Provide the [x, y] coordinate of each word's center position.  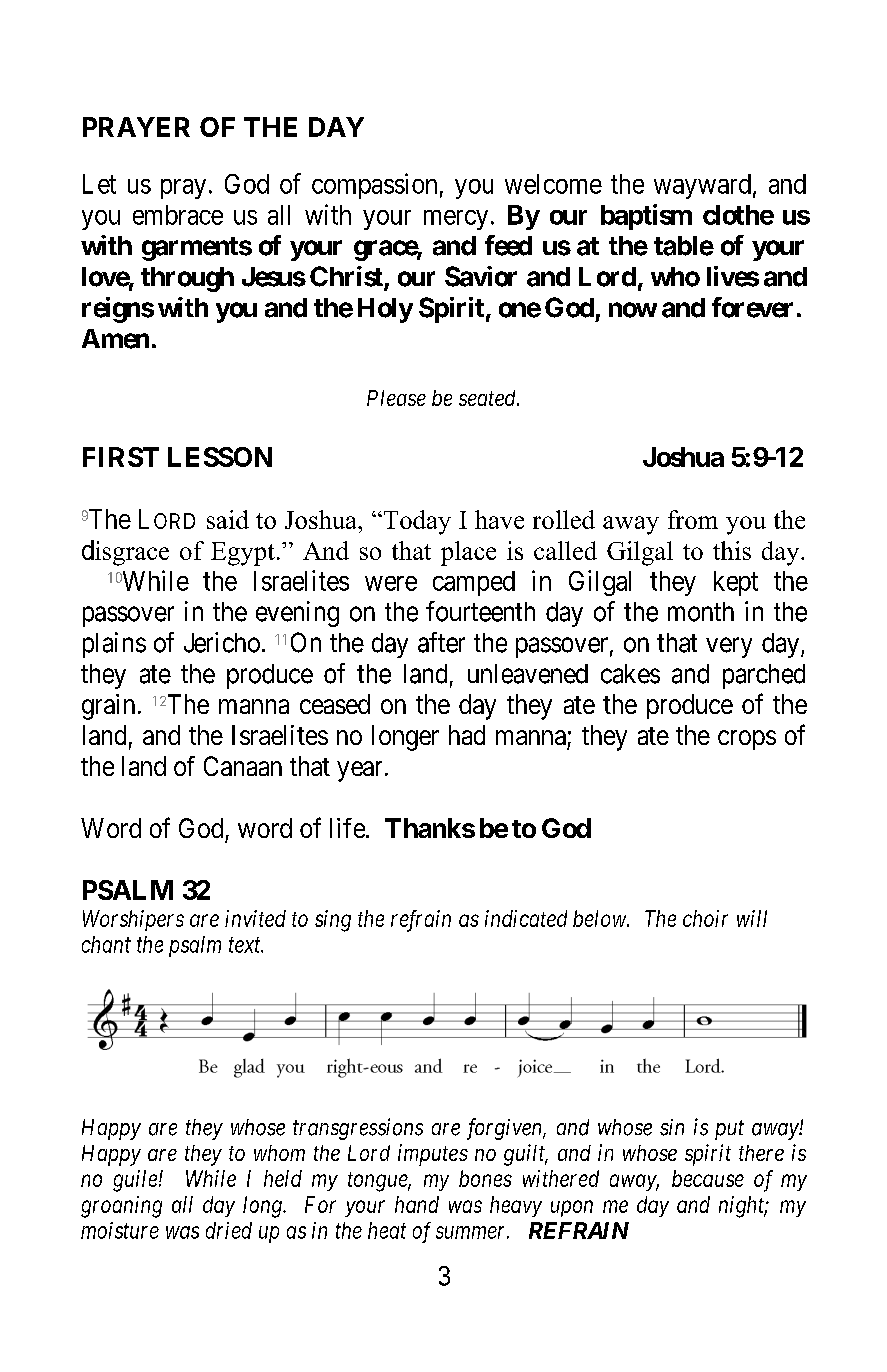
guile [135, 1181]
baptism [646, 217]
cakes [630, 674]
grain [108, 707]
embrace [178, 215]
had [467, 735]
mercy [456, 220]
